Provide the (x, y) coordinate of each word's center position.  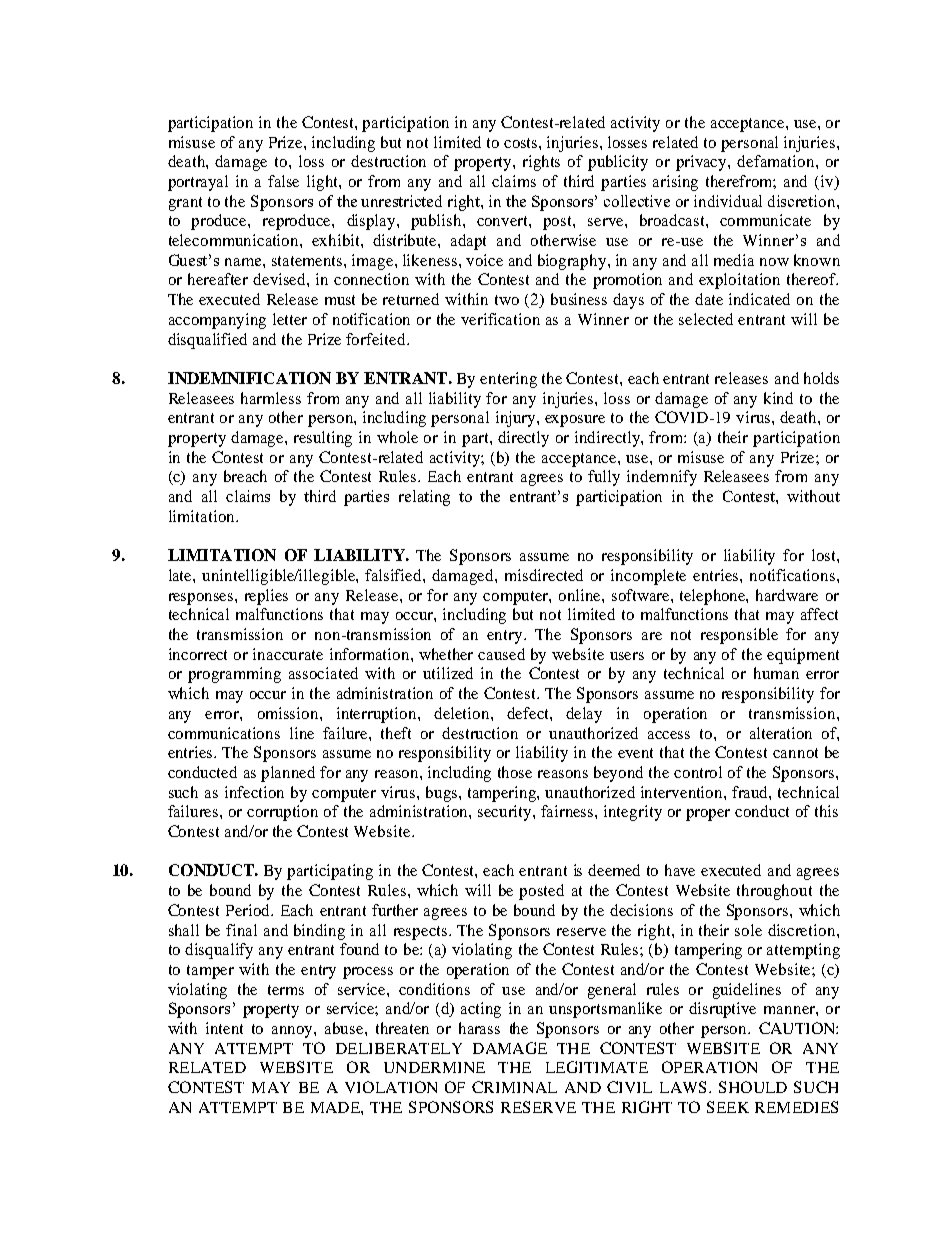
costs (522, 143)
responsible (739, 636)
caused (501, 654)
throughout (774, 892)
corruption (282, 813)
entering (508, 380)
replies (266, 597)
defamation (777, 161)
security (506, 813)
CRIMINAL (514, 1087)
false (283, 181)
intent (224, 1028)
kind (778, 398)
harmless (271, 398)
